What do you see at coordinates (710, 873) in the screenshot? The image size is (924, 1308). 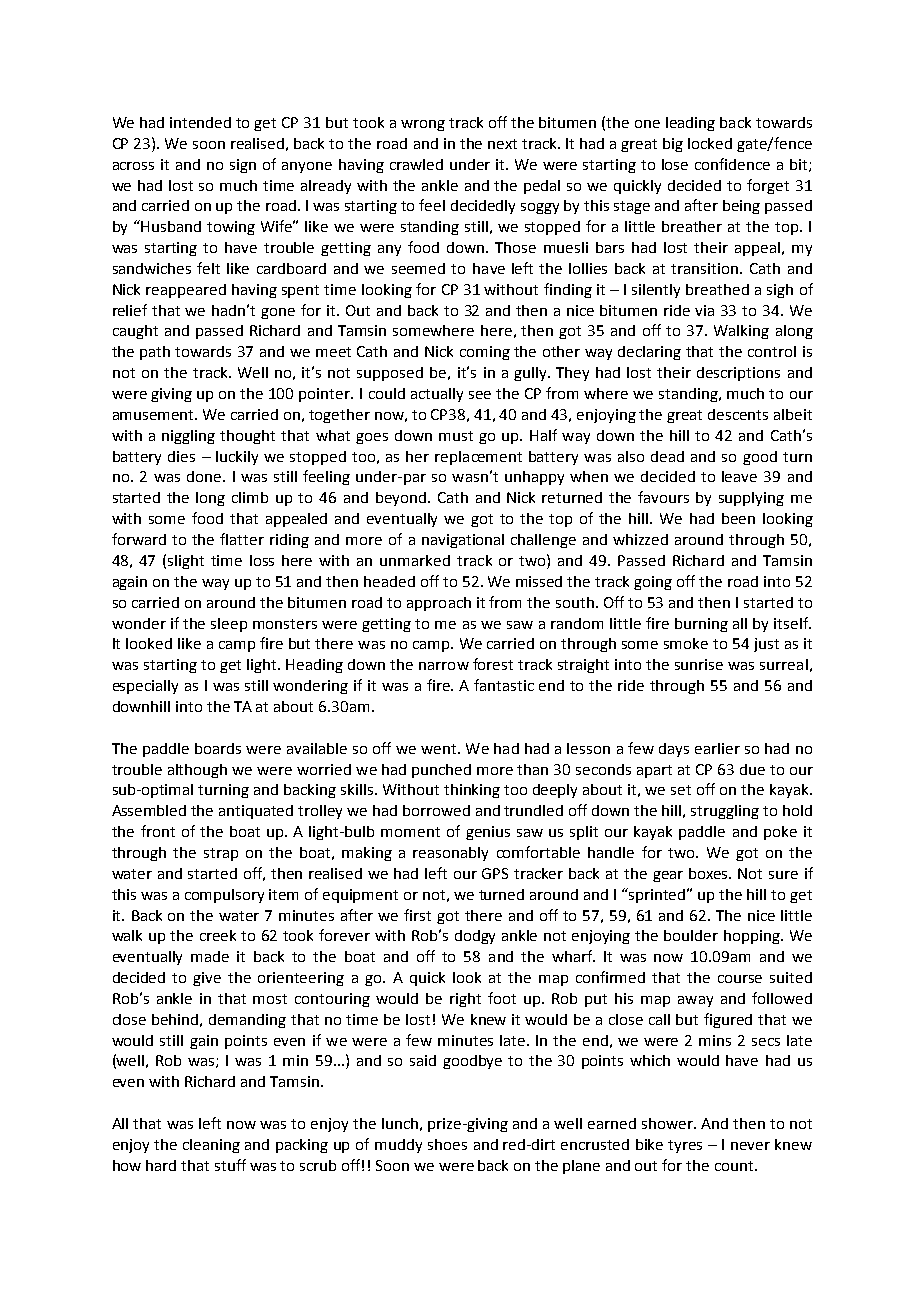 I see `boxes` at bounding box center [710, 873].
